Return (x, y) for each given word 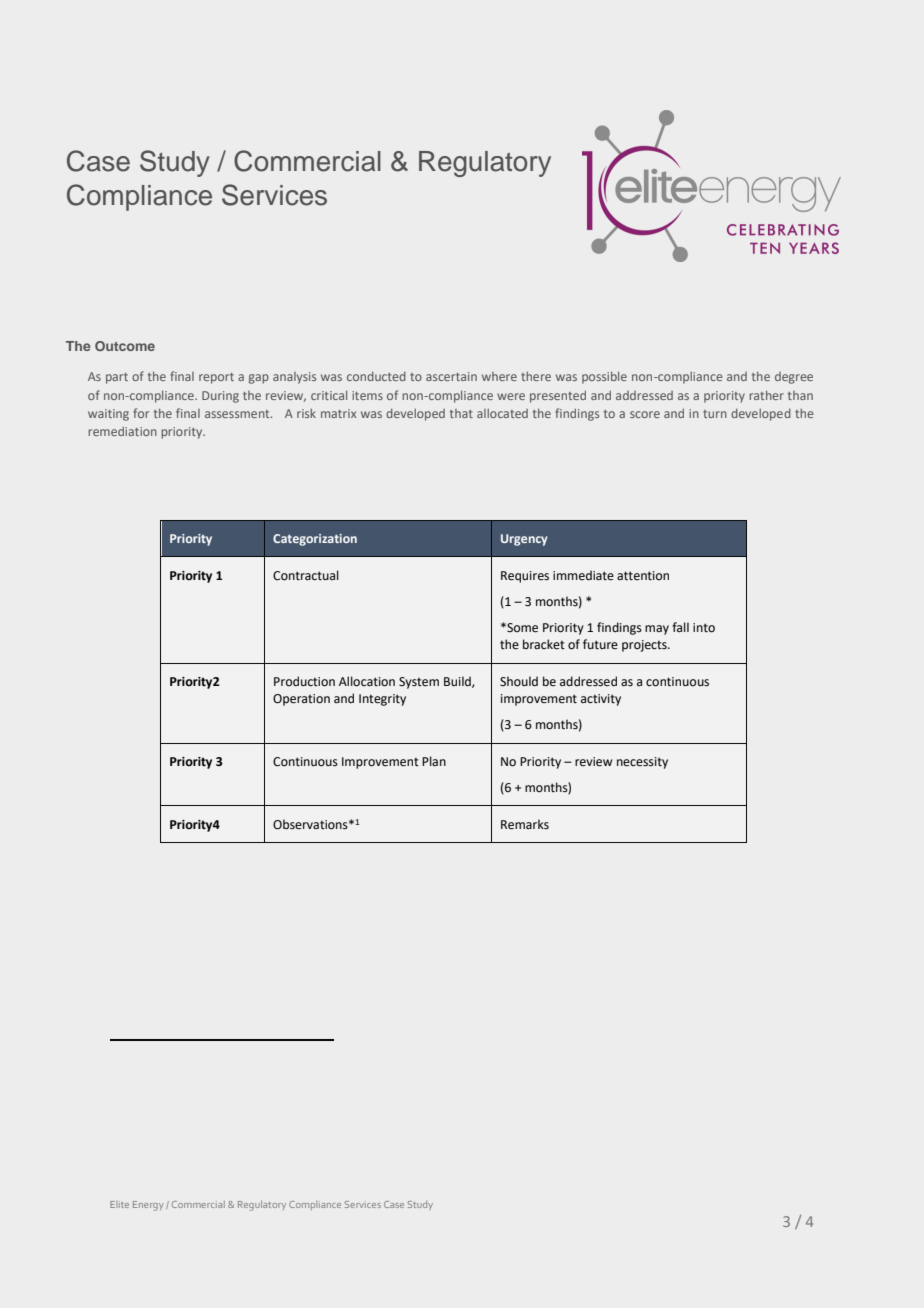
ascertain (451, 376)
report (216, 378)
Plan (434, 761)
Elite (119, 1204)
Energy (148, 1206)
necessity (642, 763)
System (419, 683)
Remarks (525, 824)
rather (766, 395)
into (704, 628)
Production (304, 681)
